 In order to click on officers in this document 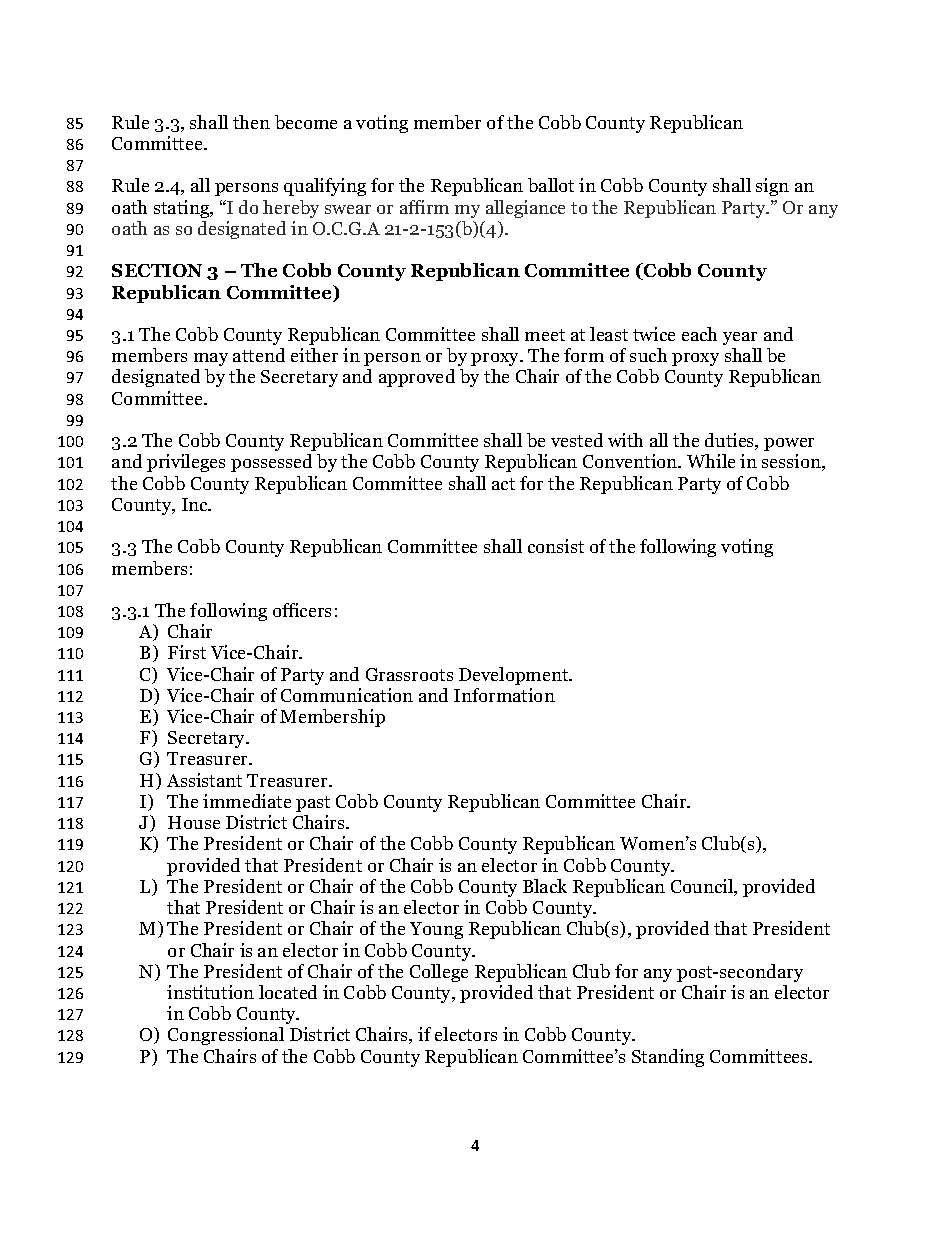, I will do `click(302, 610)`.
